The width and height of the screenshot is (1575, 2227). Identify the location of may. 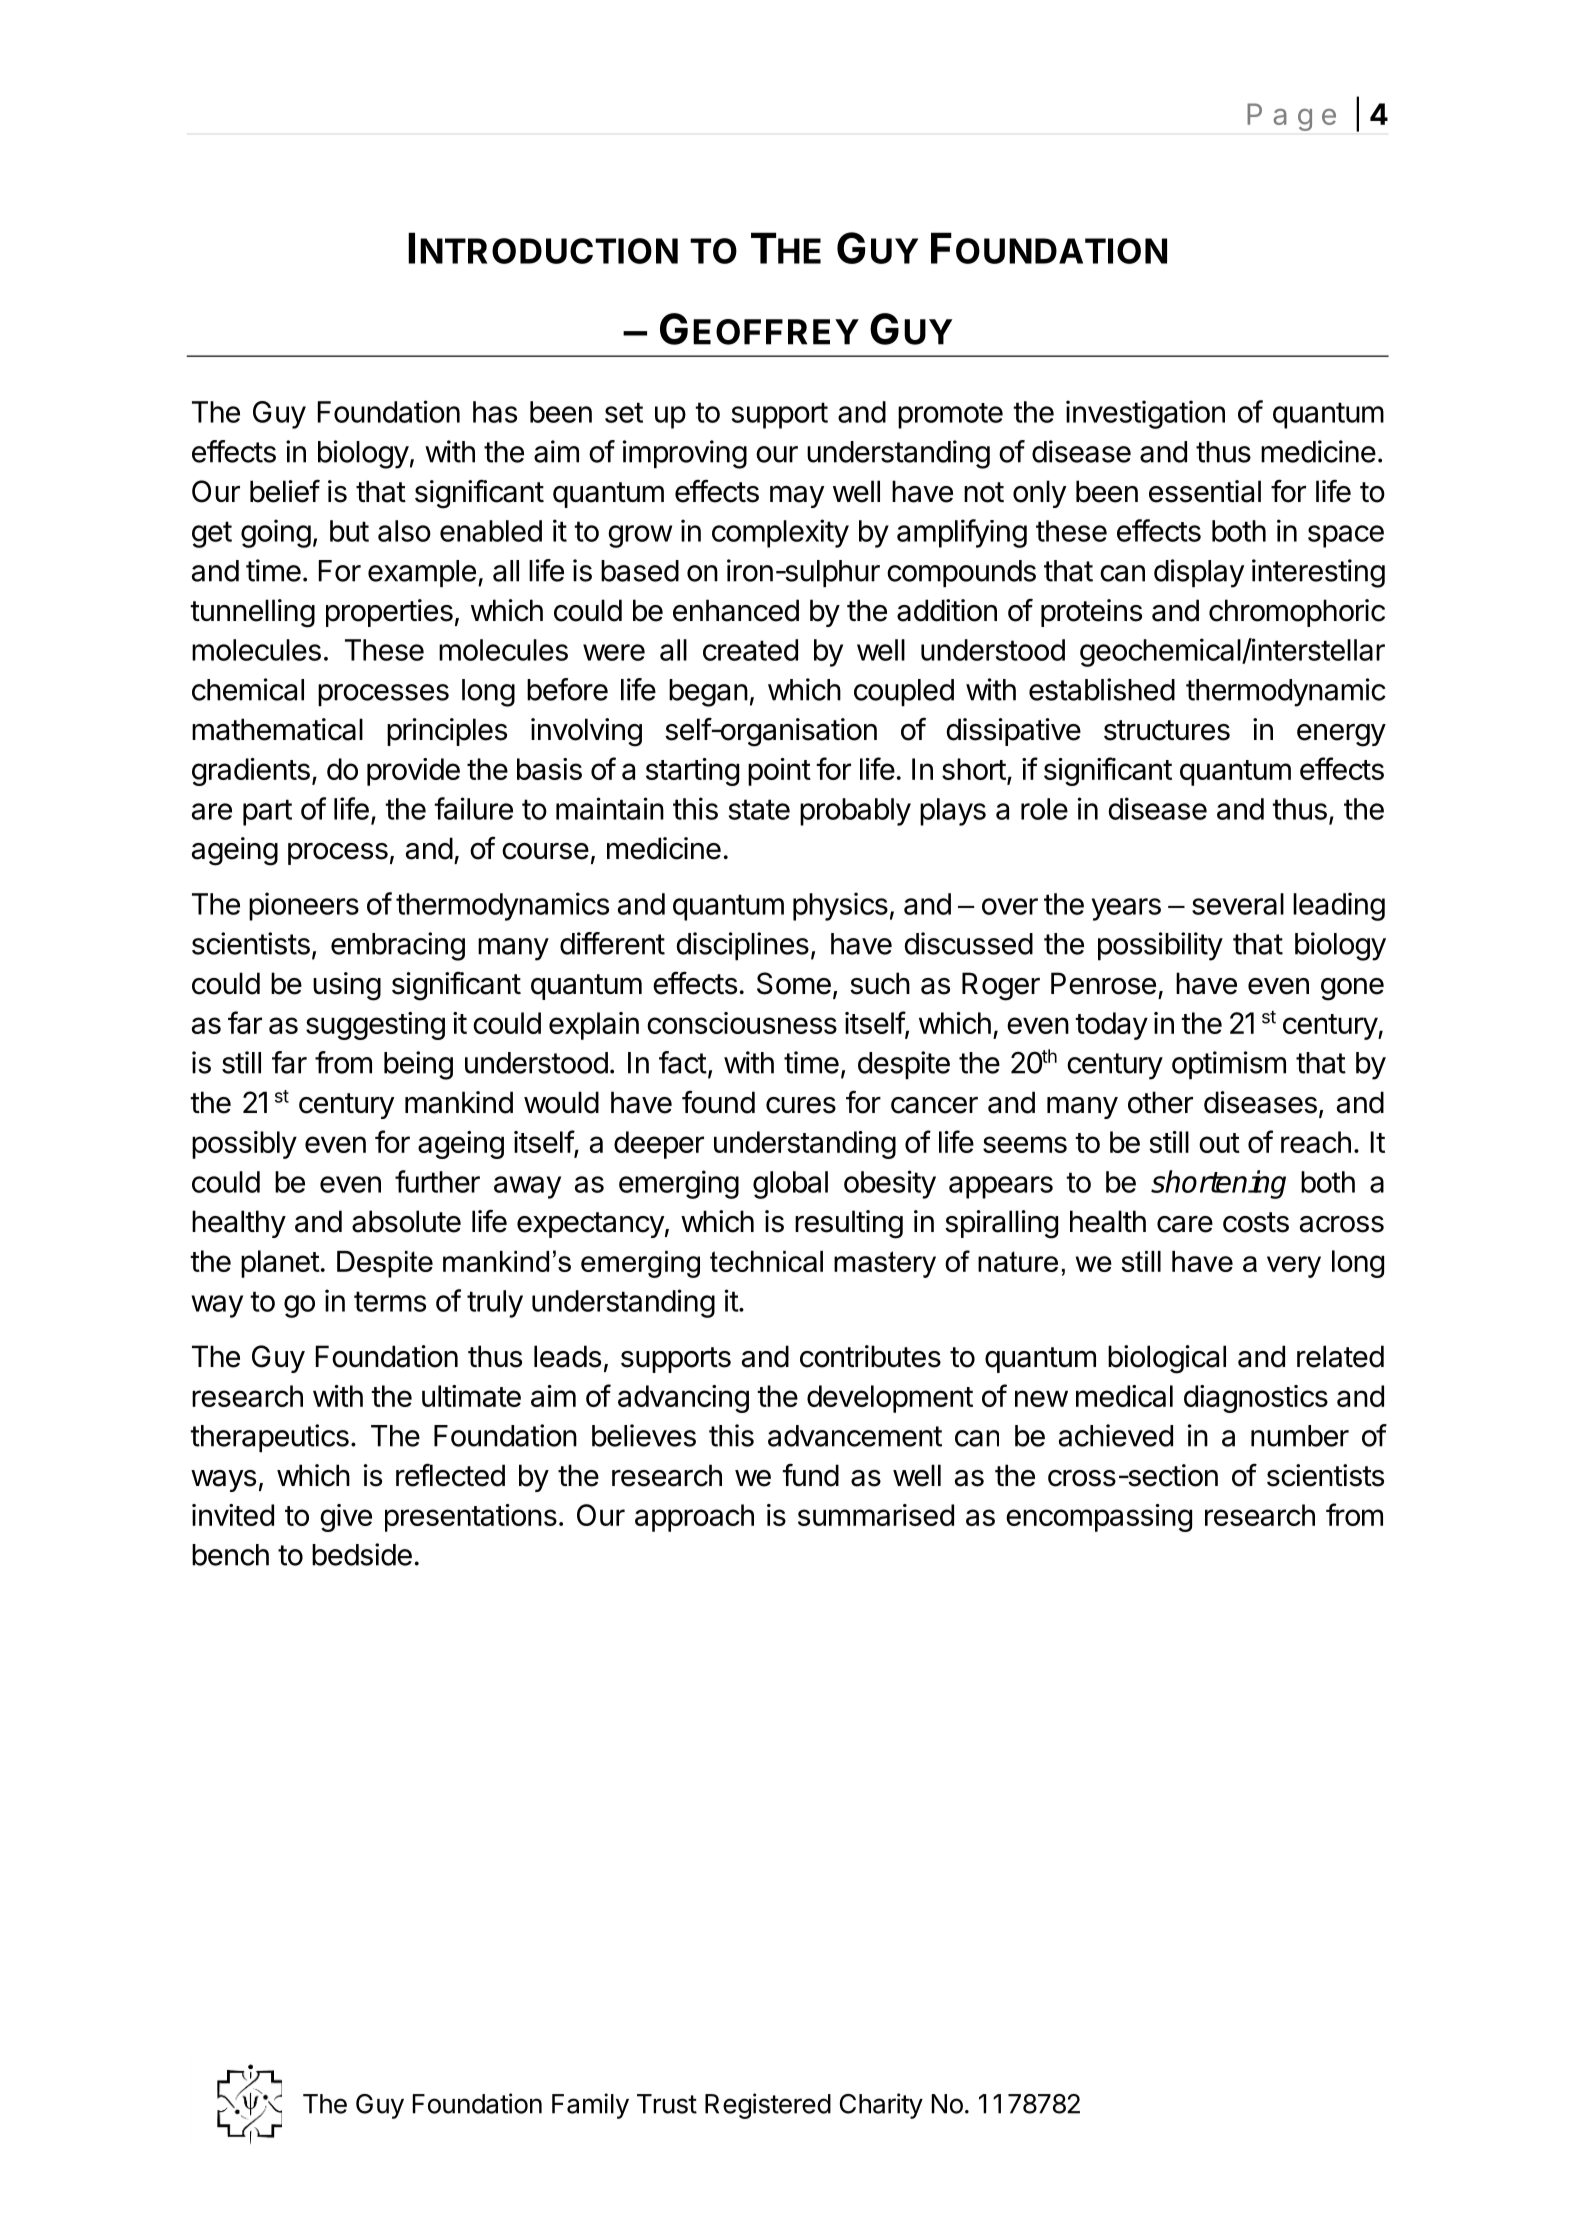
(797, 497).
